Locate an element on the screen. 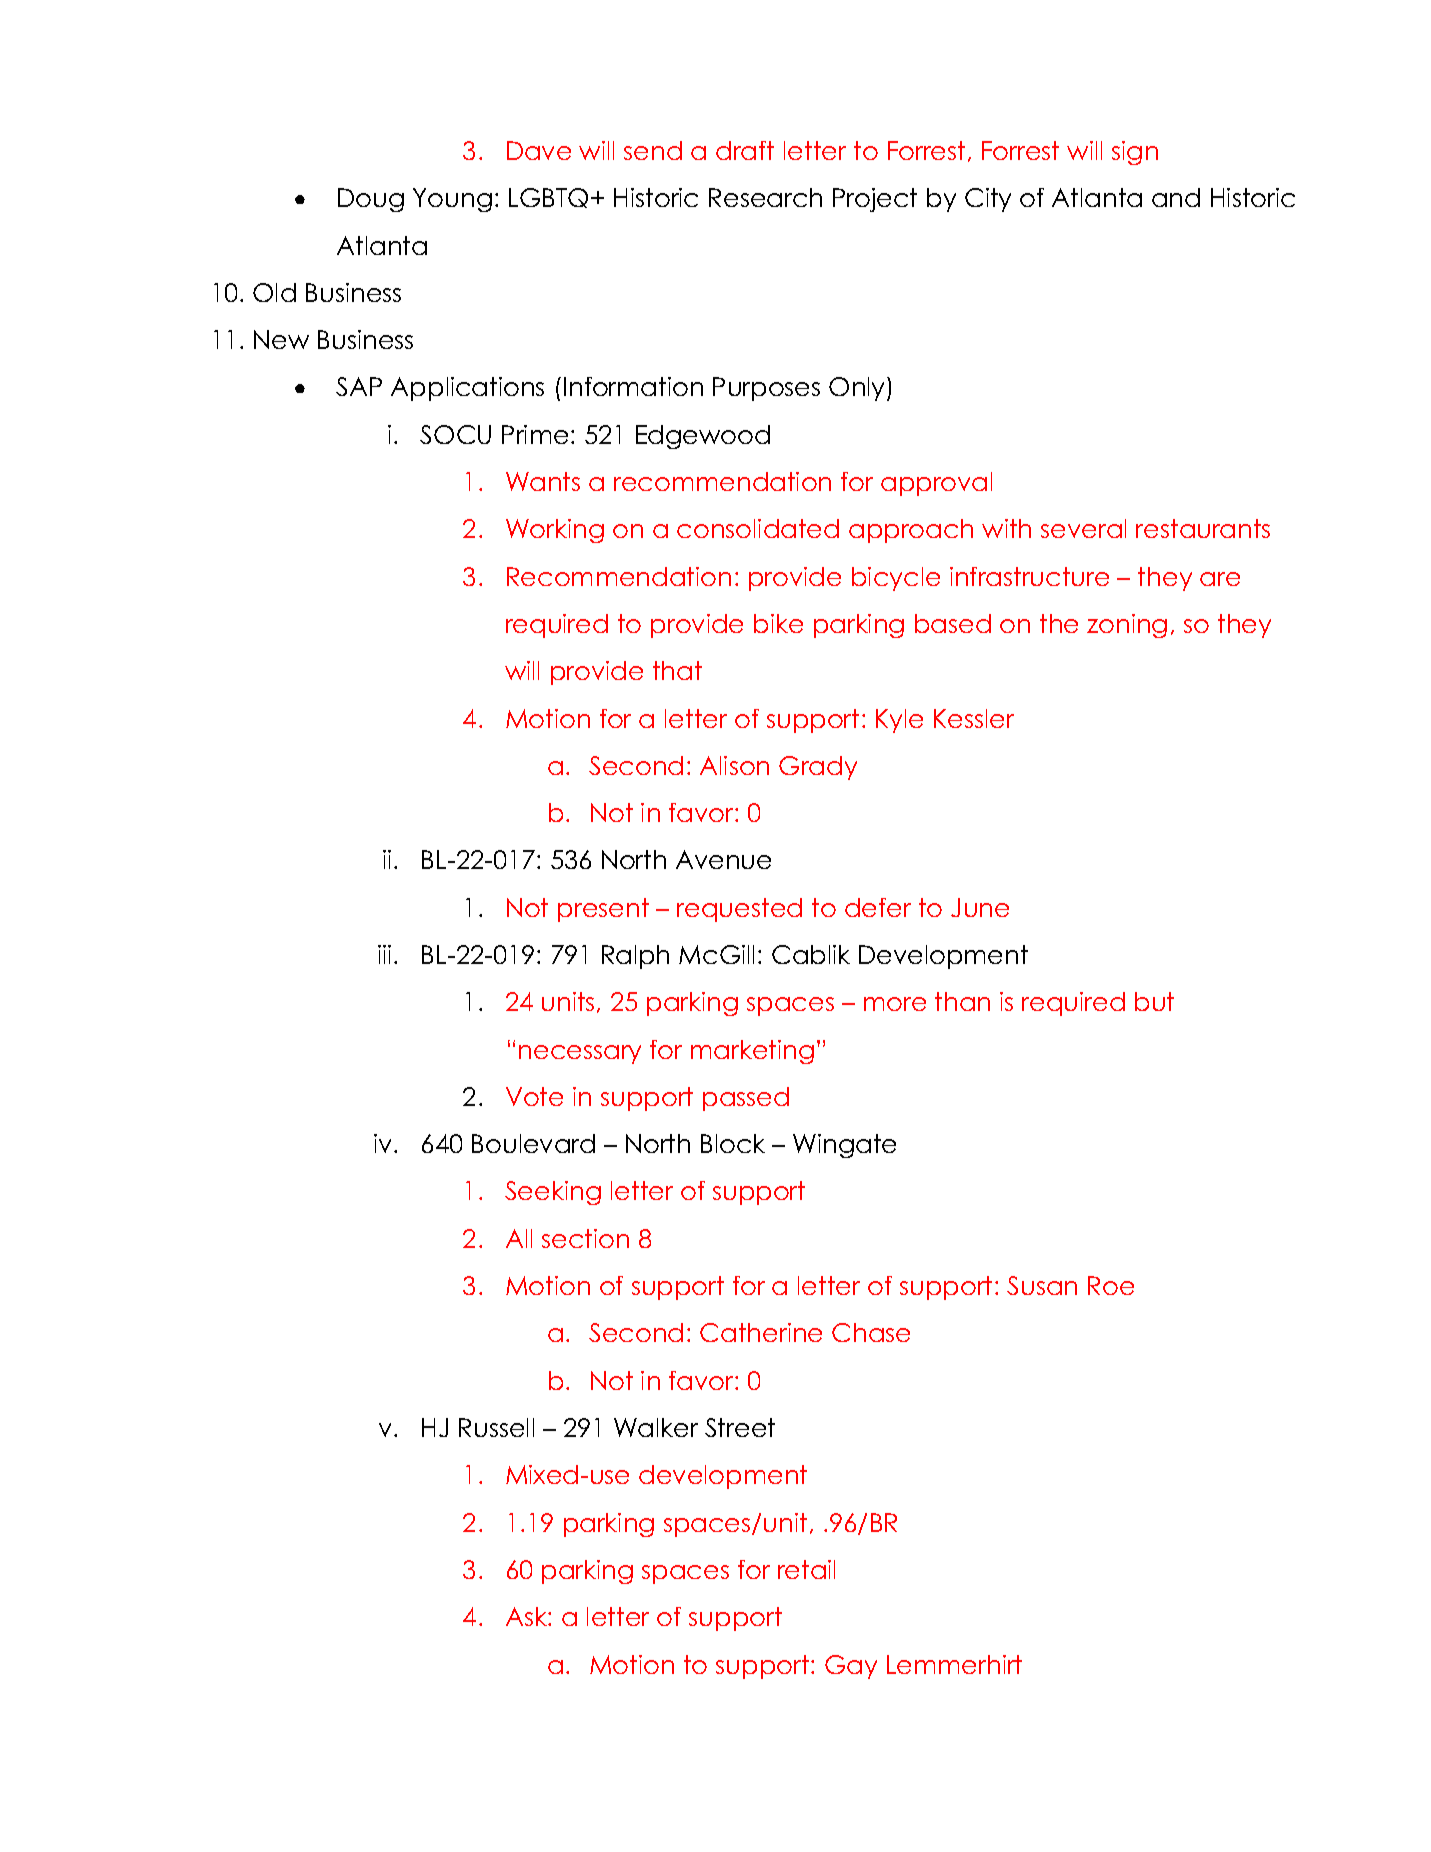  requested is located at coordinates (739, 910).
